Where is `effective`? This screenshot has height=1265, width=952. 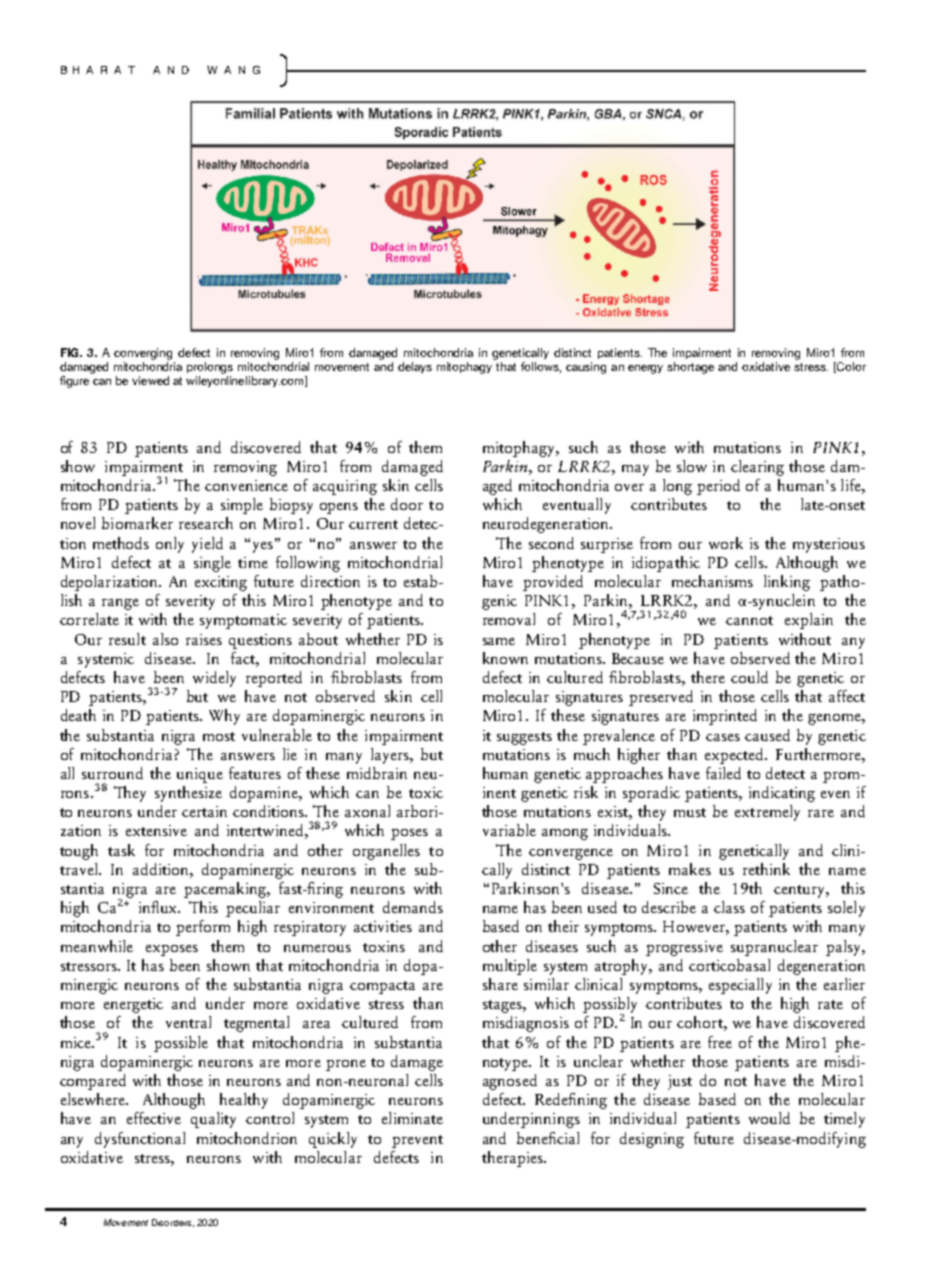 effective is located at coordinates (154, 1118).
